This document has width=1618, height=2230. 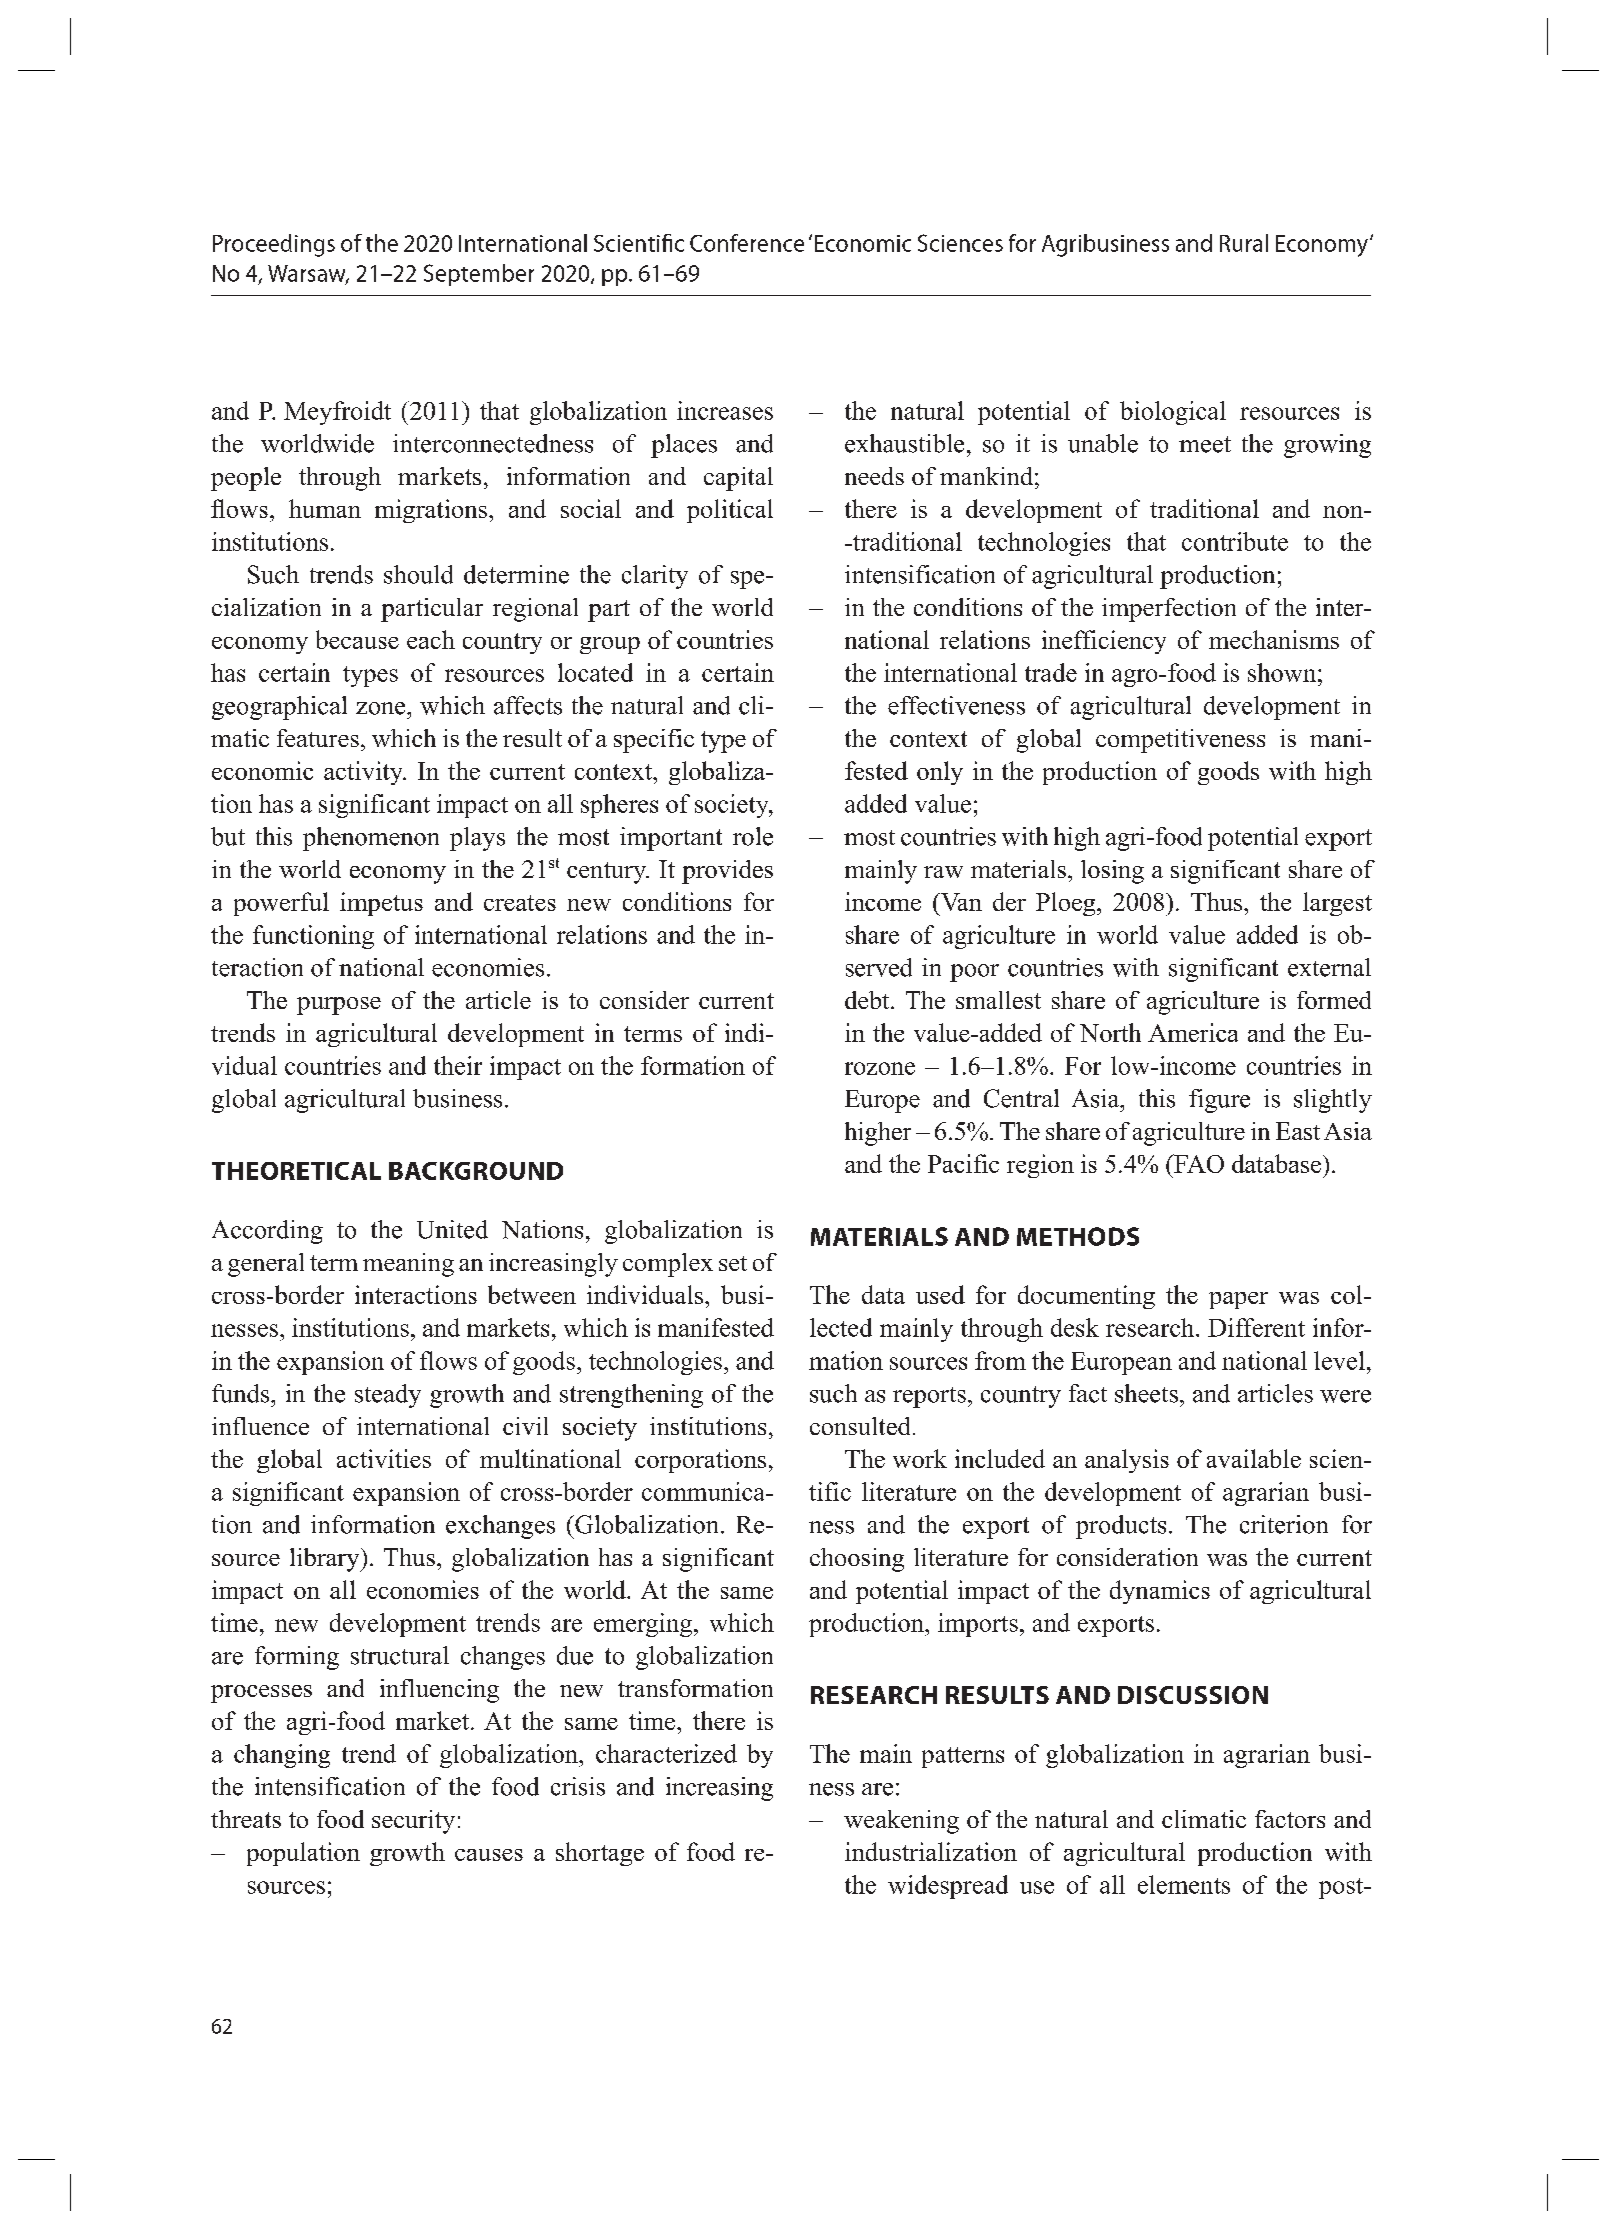 What do you see at coordinates (901, 1822) in the document?
I see `weakening` at bounding box center [901, 1822].
